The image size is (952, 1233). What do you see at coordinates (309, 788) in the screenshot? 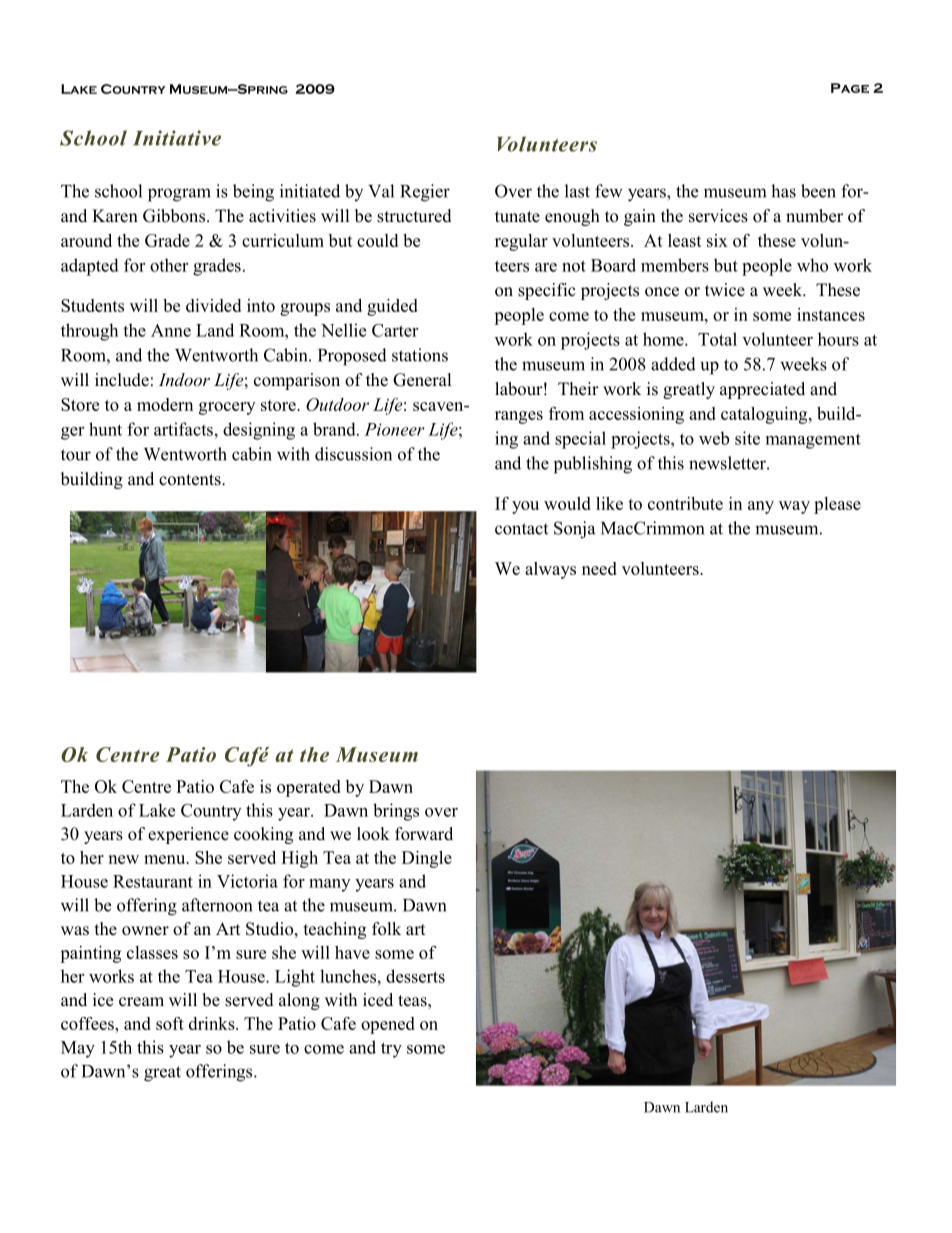
I see `operated` at bounding box center [309, 788].
